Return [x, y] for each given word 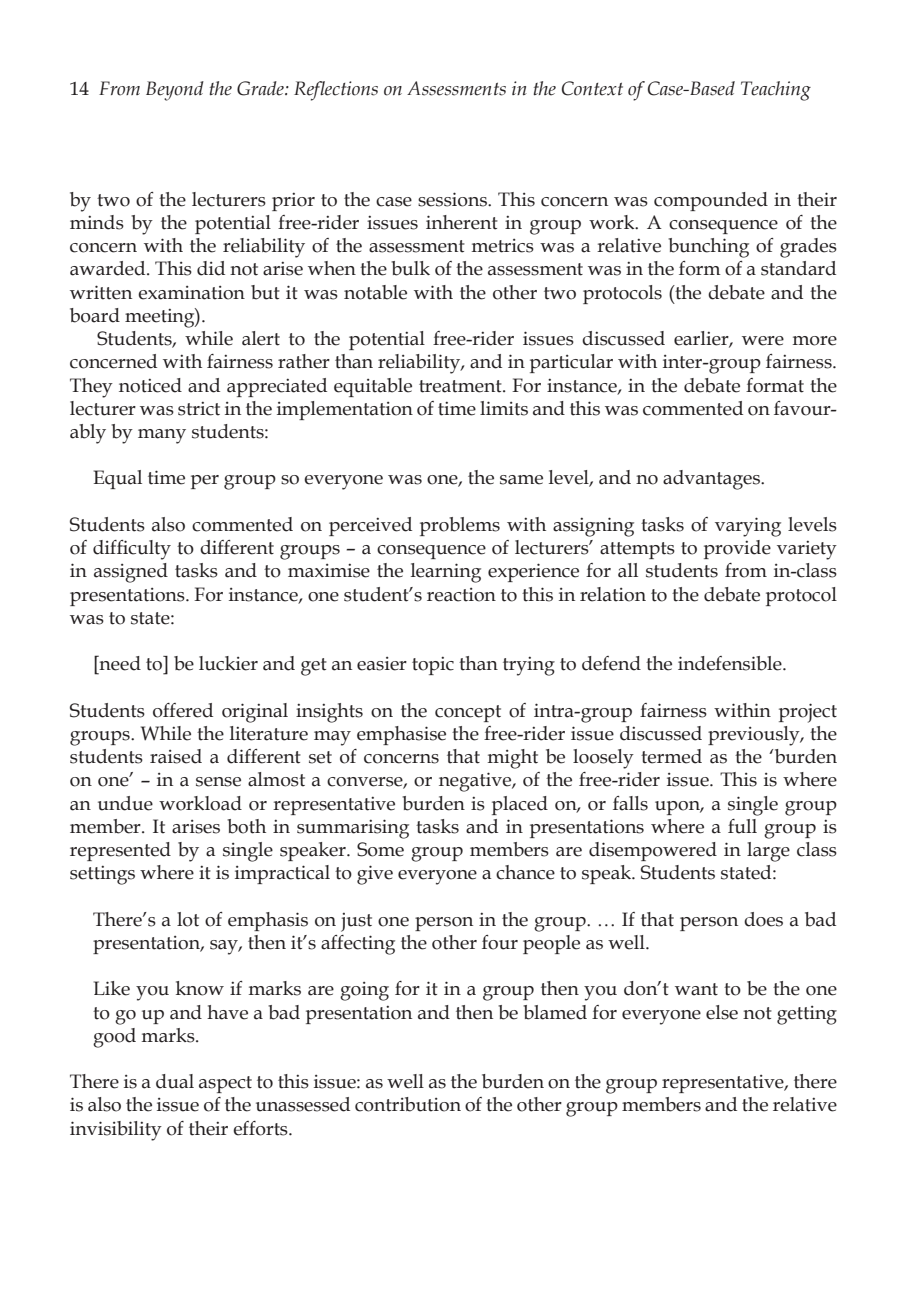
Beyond [175, 91]
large [768, 852]
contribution [408, 1104]
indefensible [731, 663]
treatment [461, 386]
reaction [461, 595]
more [815, 341]
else [722, 1012]
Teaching [776, 91]
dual [175, 1081]
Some [380, 849]
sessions [453, 199]
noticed [150, 385]
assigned [131, 573]
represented [120, 851]
